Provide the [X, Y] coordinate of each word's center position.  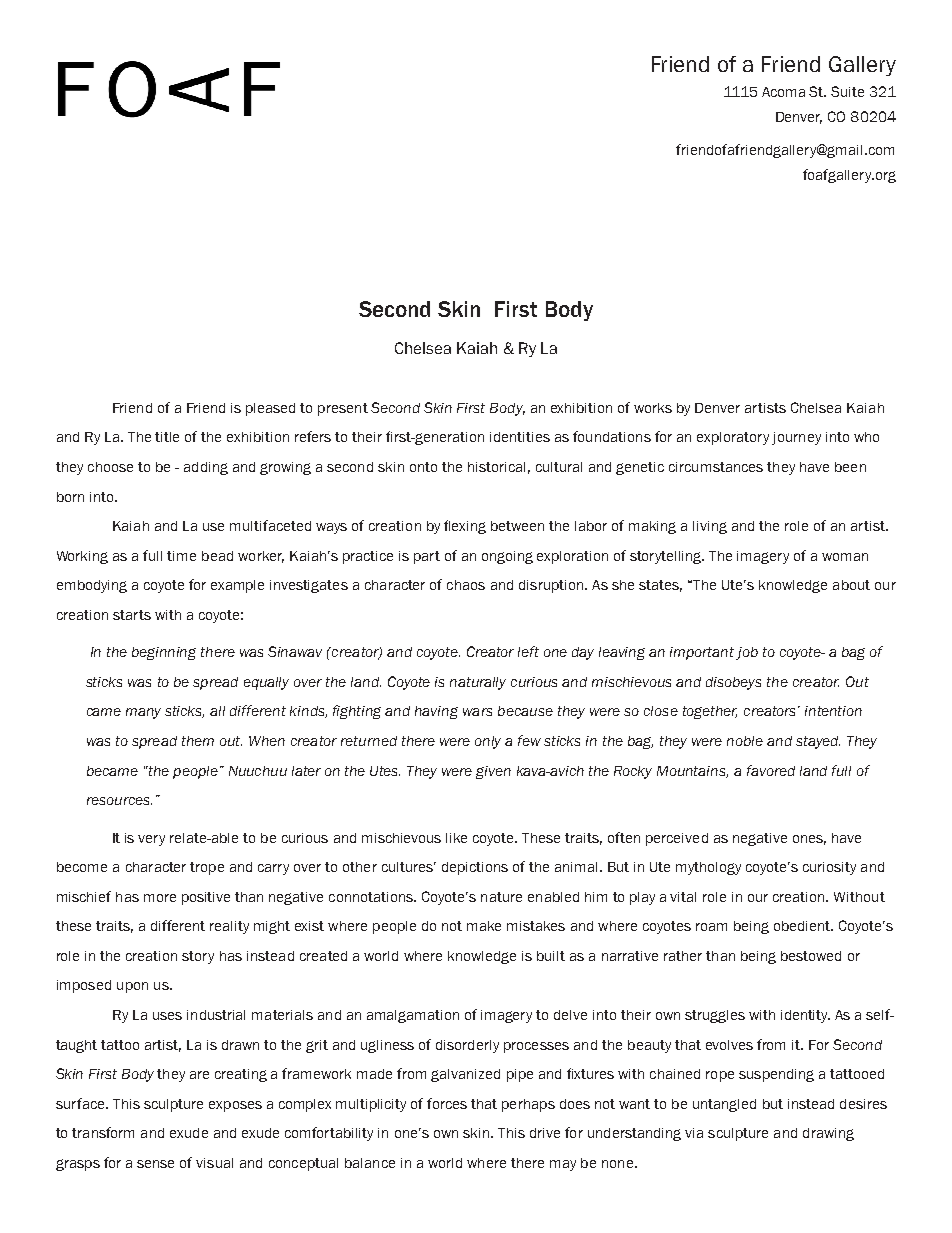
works [653, 408]
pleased [270, 409]
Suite [847, 91]
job [747, 653]
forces [447, 1103]
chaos [466, 585]
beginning [164, 653]
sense [155, 1164]
